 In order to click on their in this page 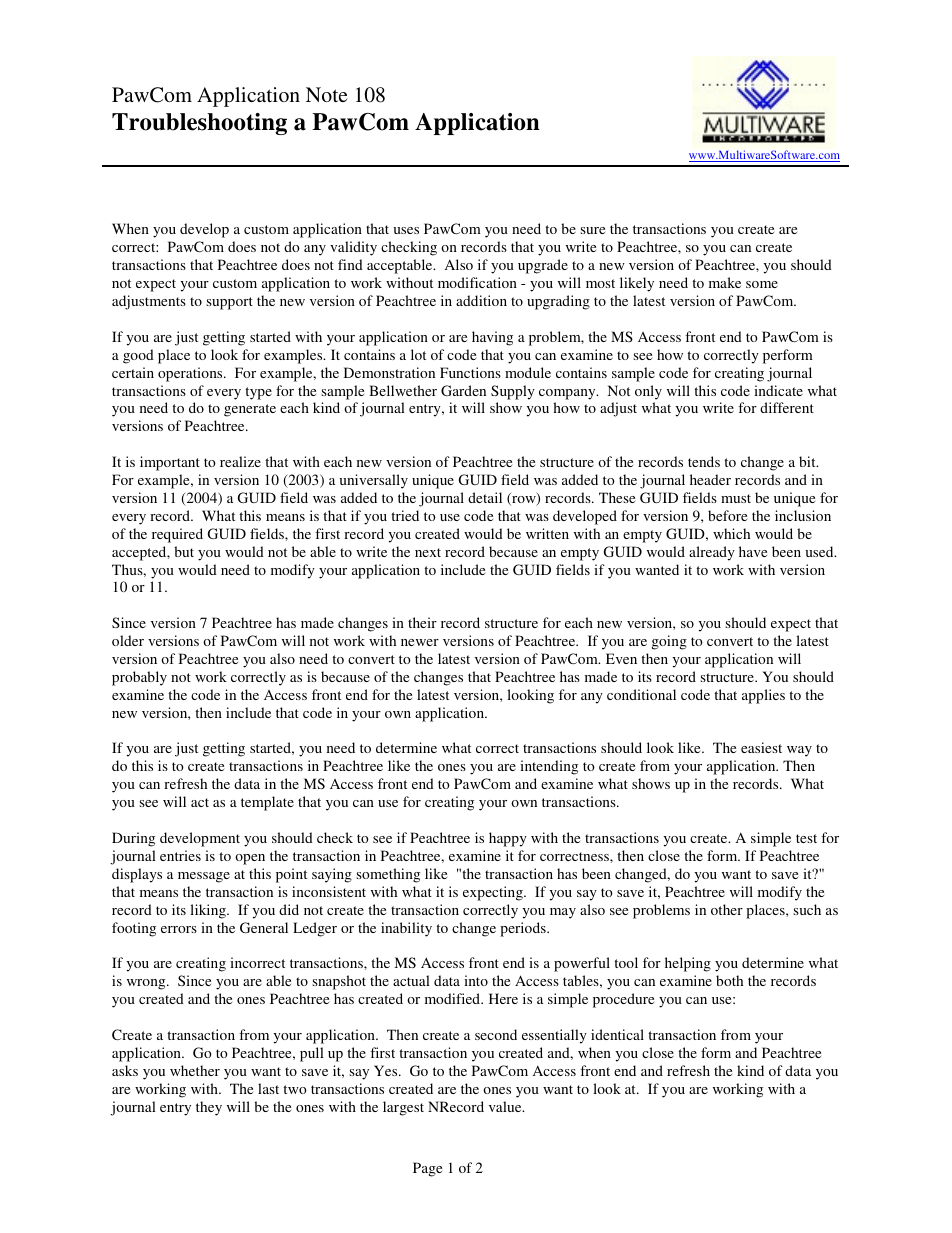, I will do `click(422, 622)`.
